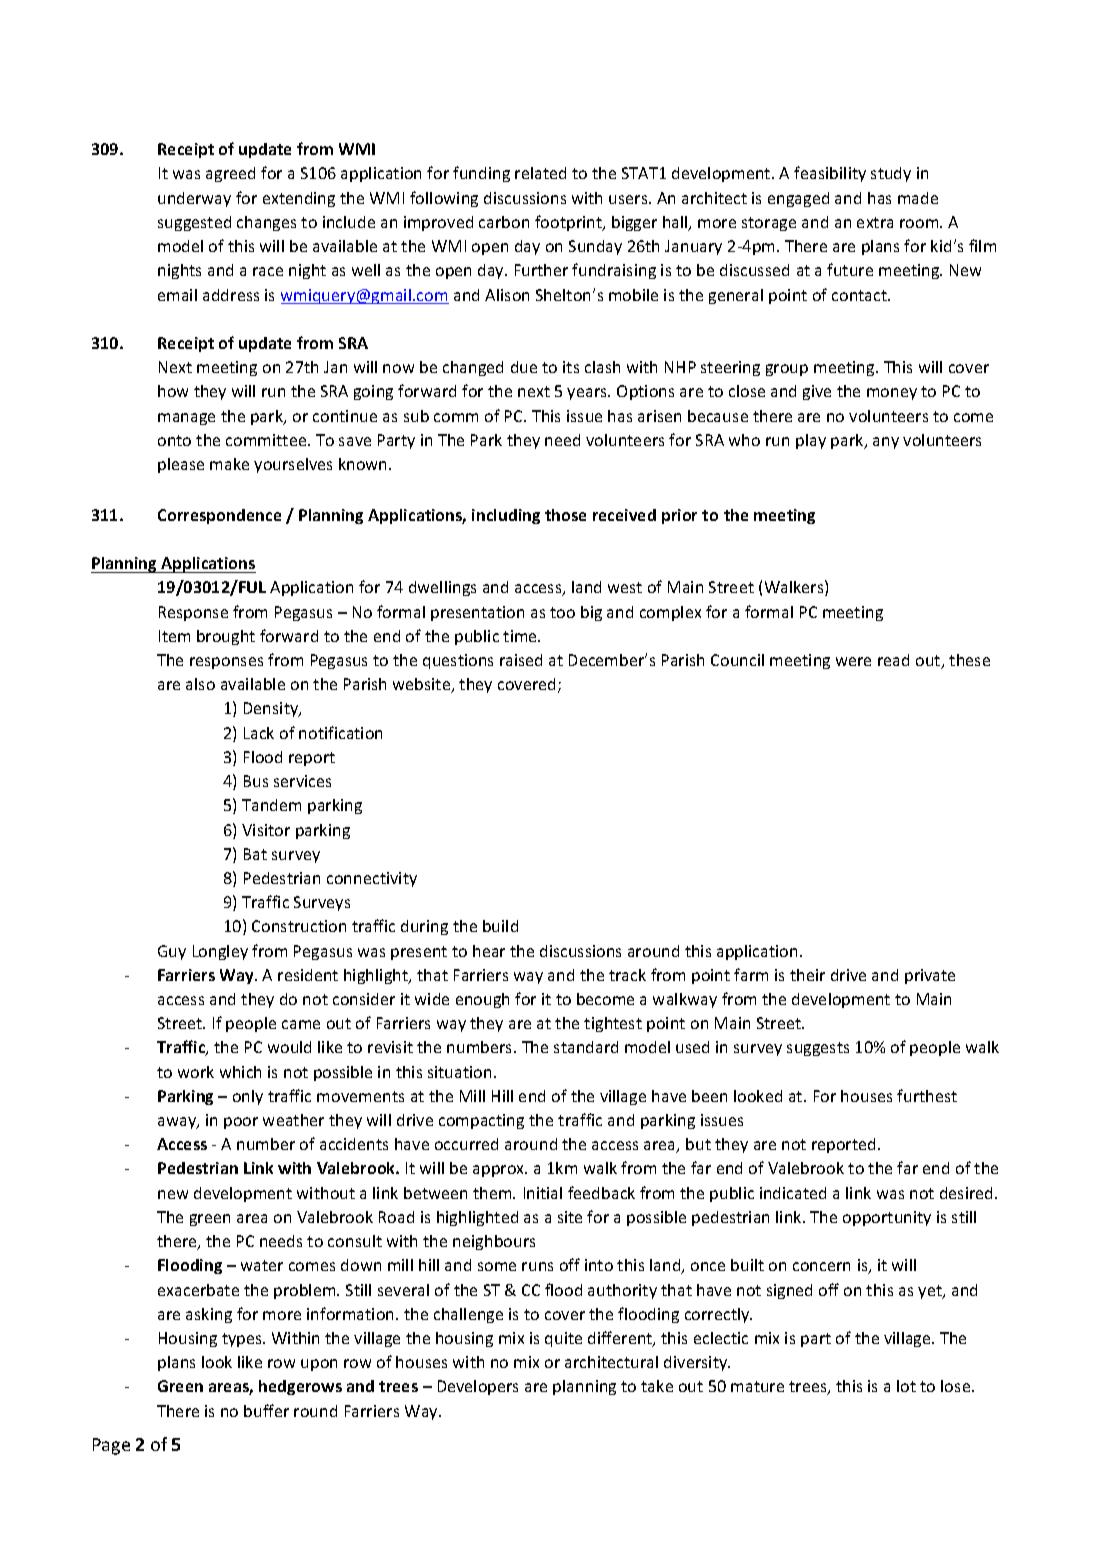  Describe the element at coordinates (481, 1121) in the screenshot. I see `compacting` at that location.
